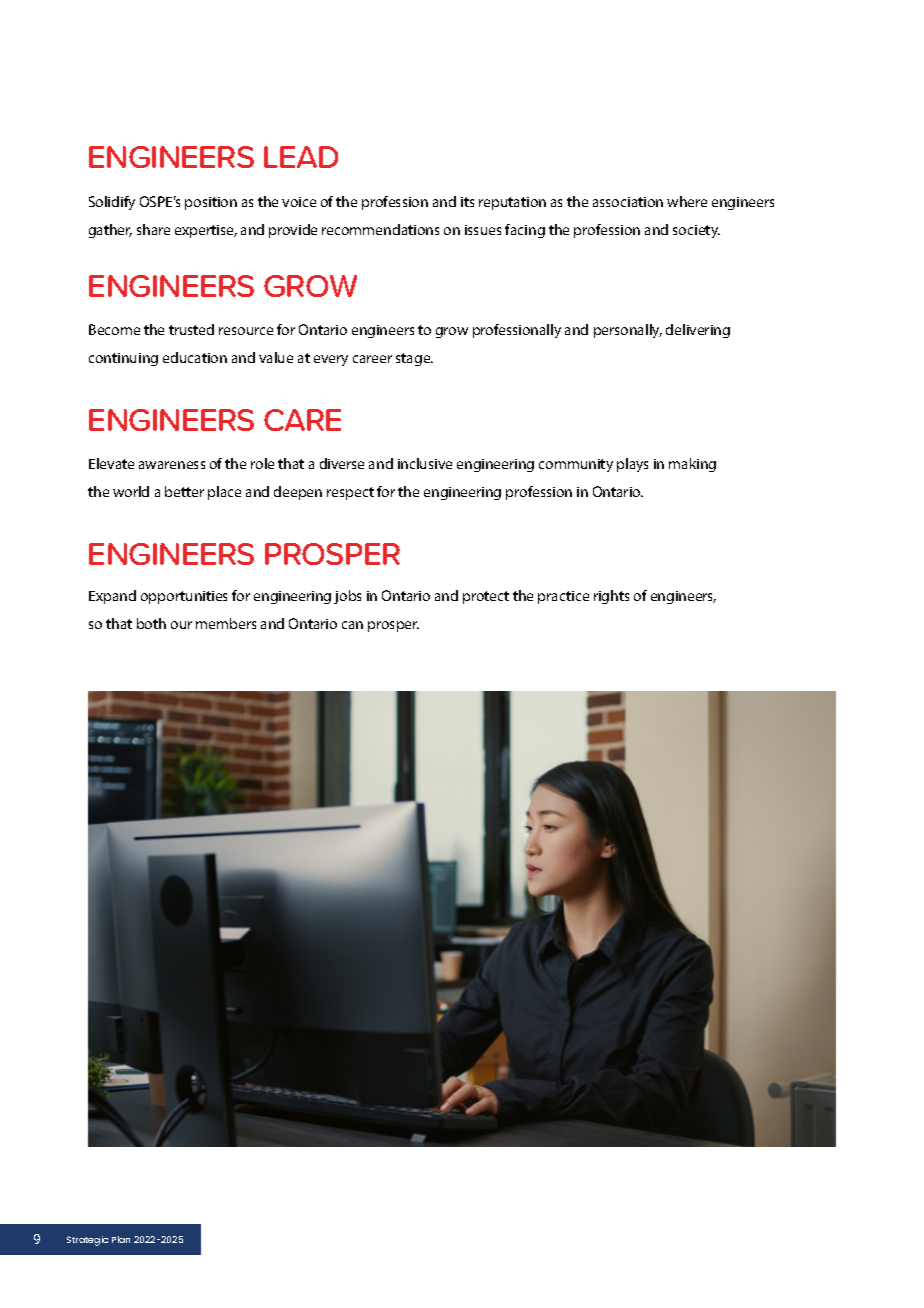 The image size is (924, 1308). Describe the element at coordinates (153, 229) in the screenshot. I see `share` at that location.
